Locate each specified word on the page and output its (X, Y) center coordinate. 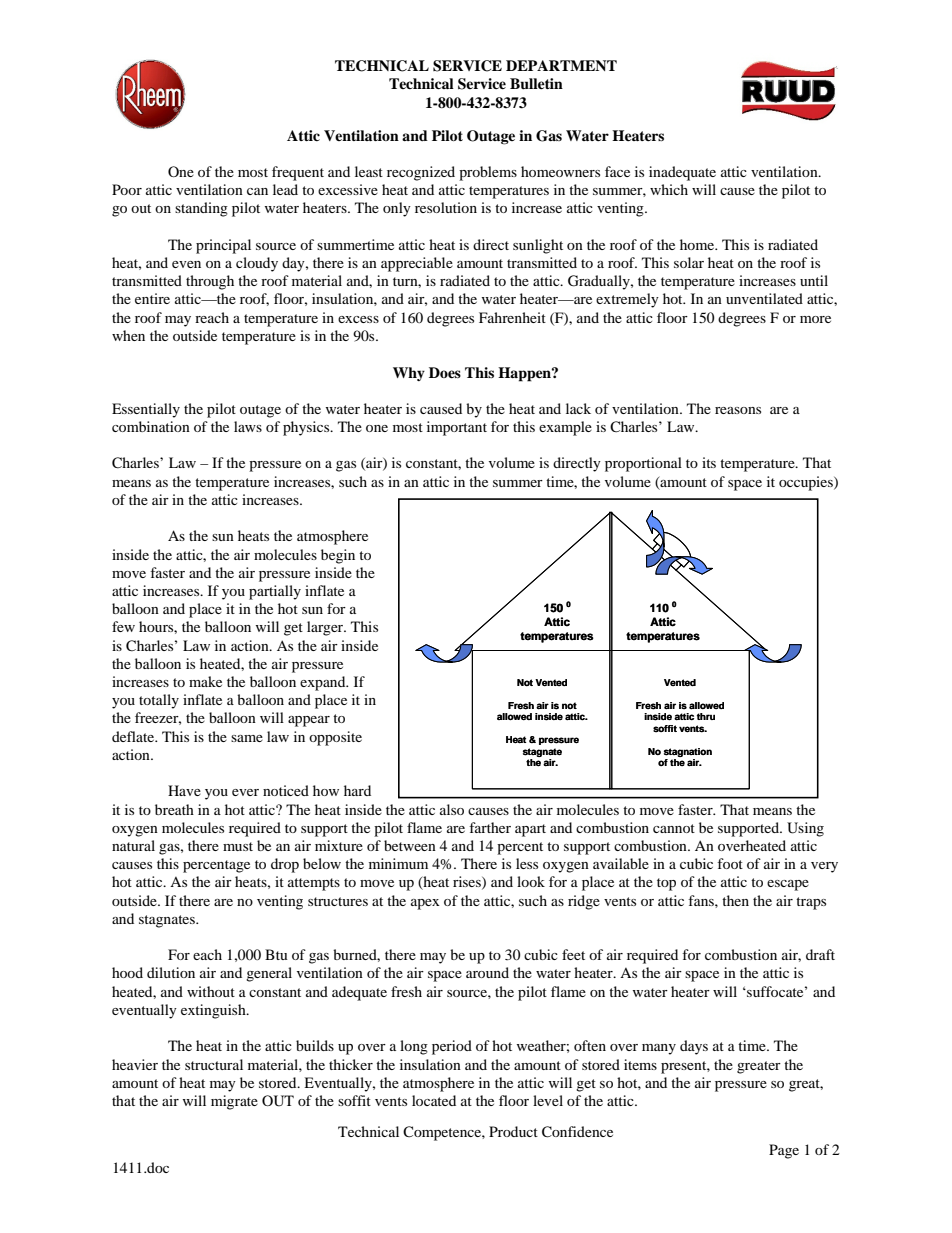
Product (513, 1131)
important (457, 428)
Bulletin (536, 84)
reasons (738, 410)
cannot (674, 828)
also (452, 809)
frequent (298, 173)
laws (248, 426)
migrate (234, 1102)
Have (184, 790)
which (669, 189)
